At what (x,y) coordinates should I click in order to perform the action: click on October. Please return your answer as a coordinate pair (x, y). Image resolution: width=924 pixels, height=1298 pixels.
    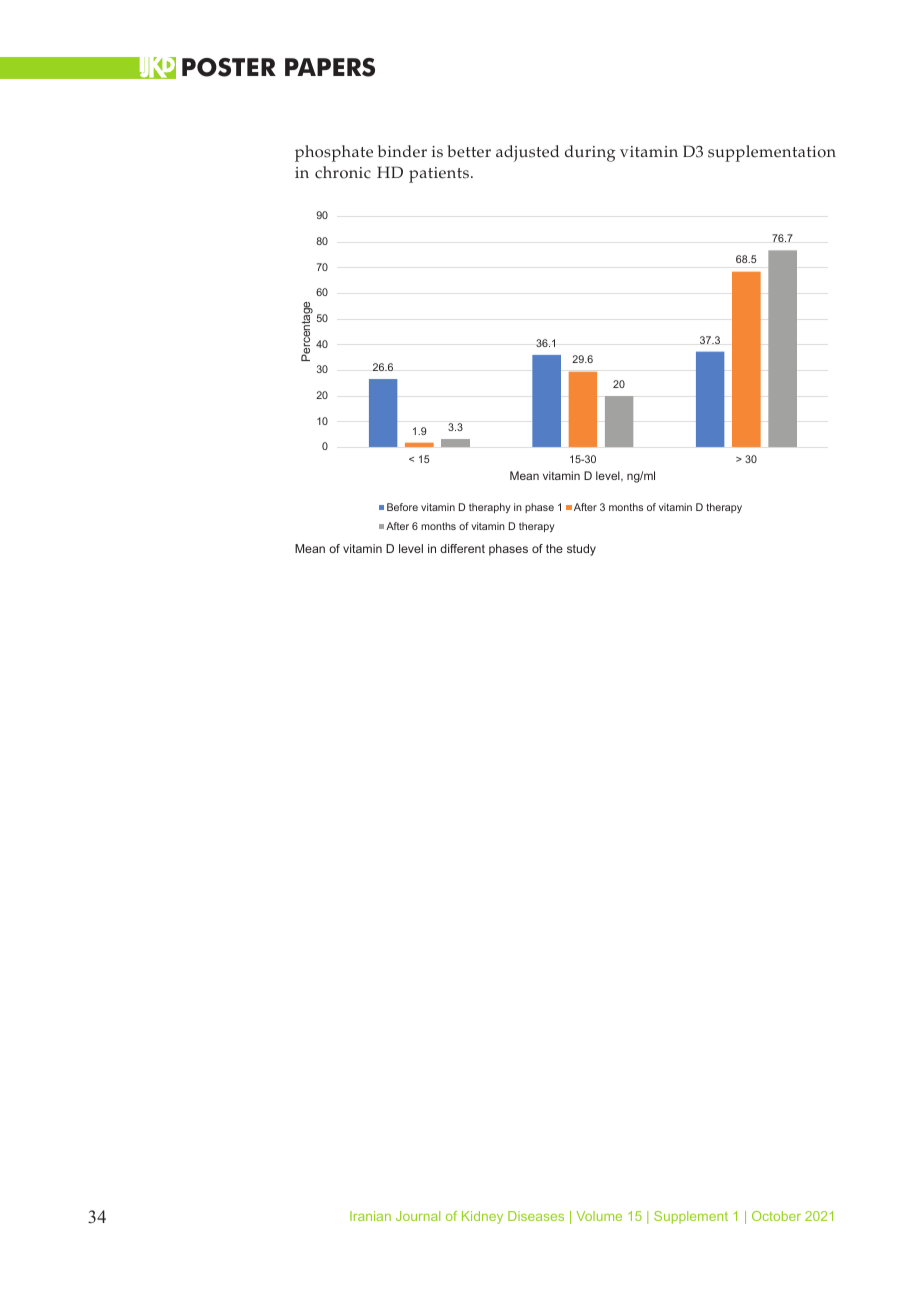
    Looking at the image, I should click on (776, 1216).
